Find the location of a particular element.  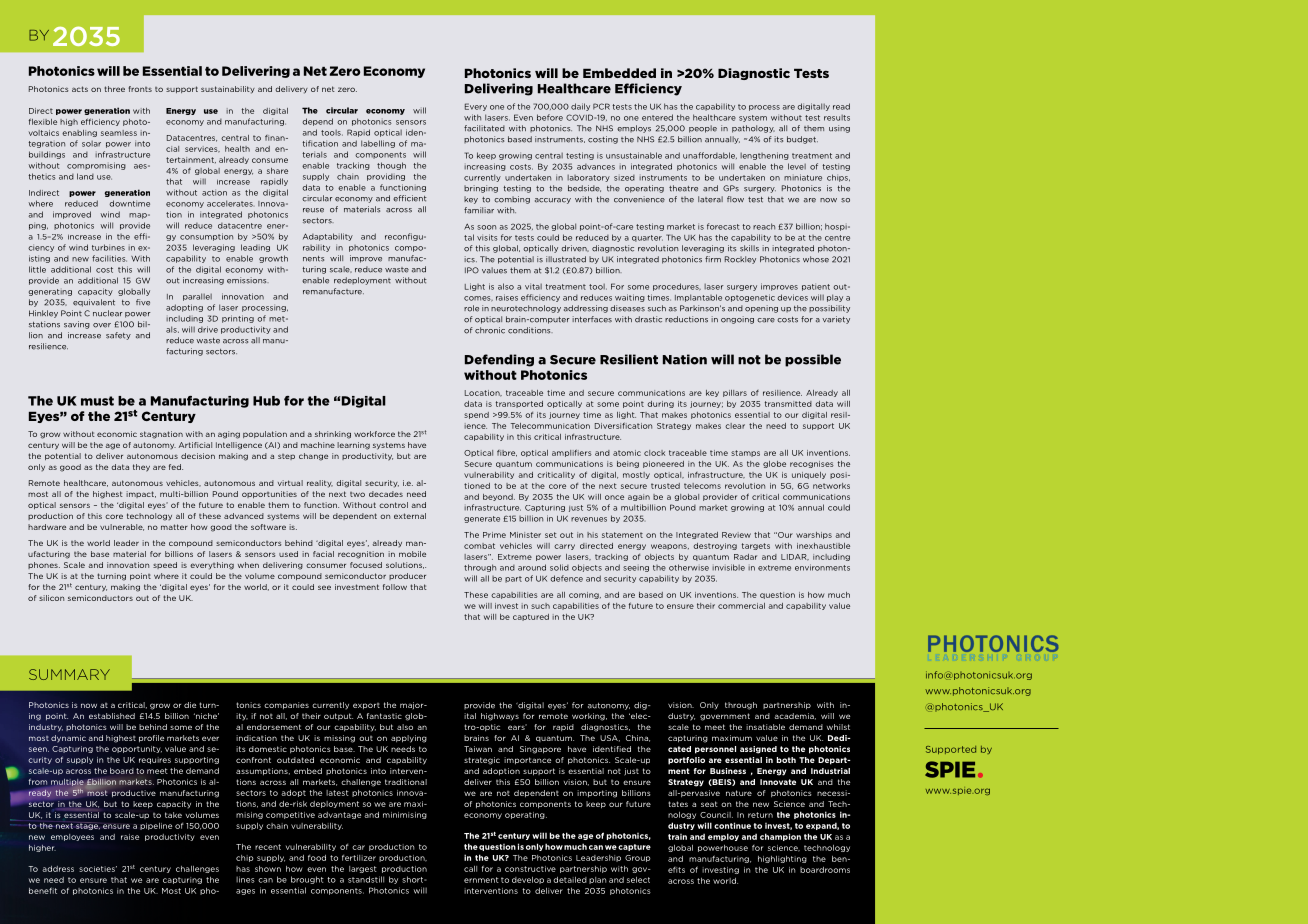

they is located at coordinates (141, 468).
